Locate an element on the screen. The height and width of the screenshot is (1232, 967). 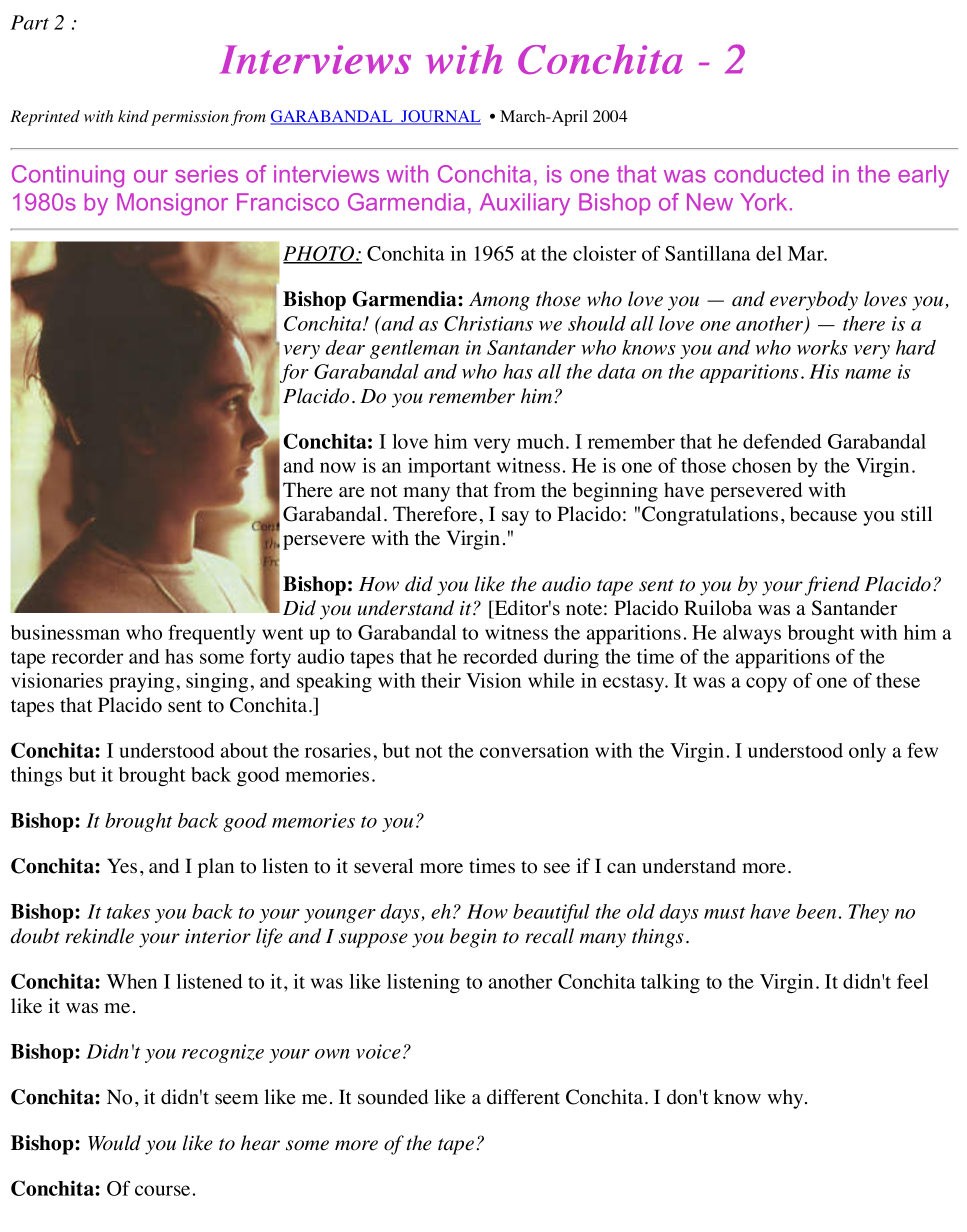
recorded is located at coordinates (500, 656).
